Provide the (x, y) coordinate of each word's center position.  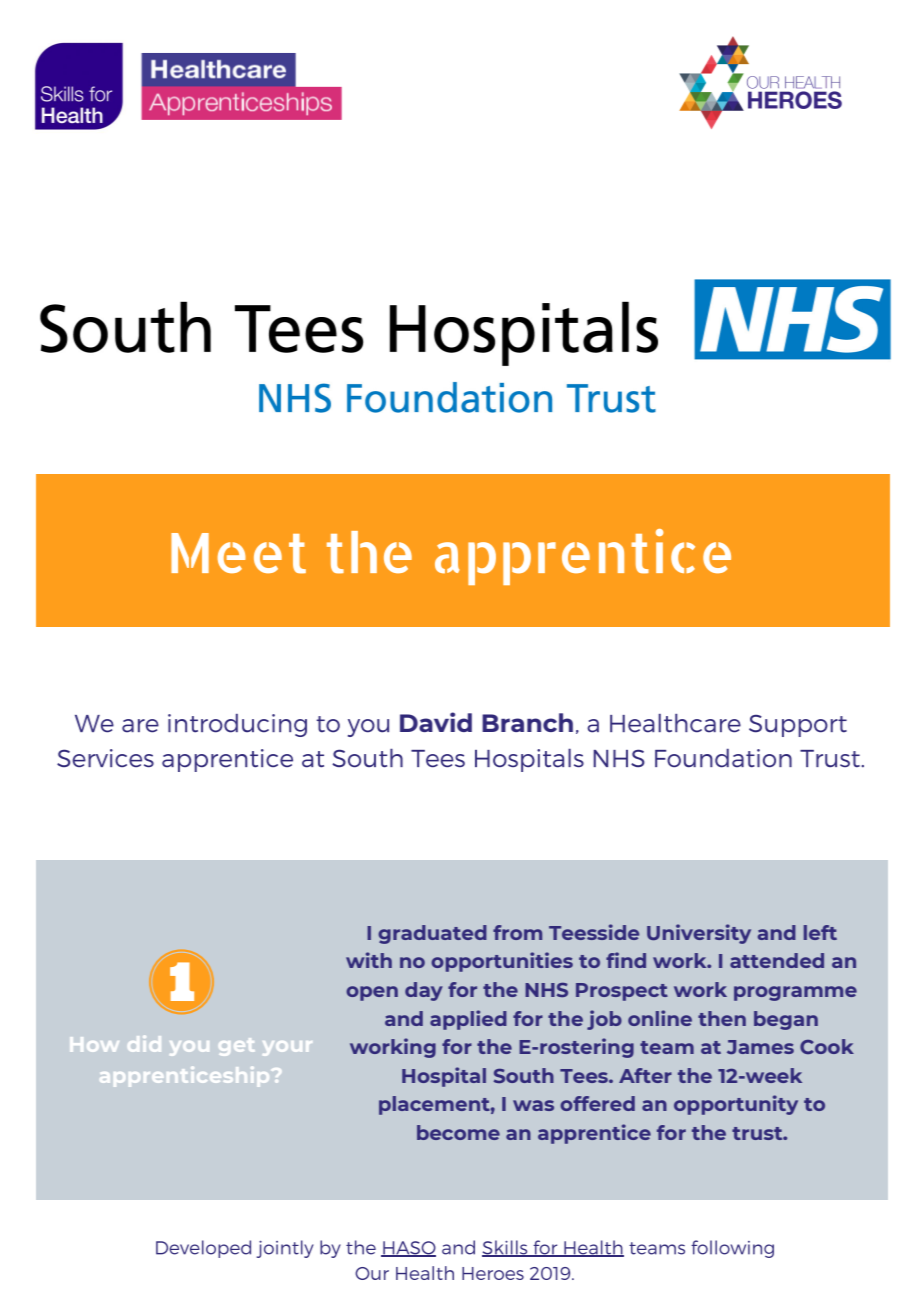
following (732, 1249)
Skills (506, 1248)
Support (798, 726)
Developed (203, 1249)
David (436, 722)
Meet (238, 553)
